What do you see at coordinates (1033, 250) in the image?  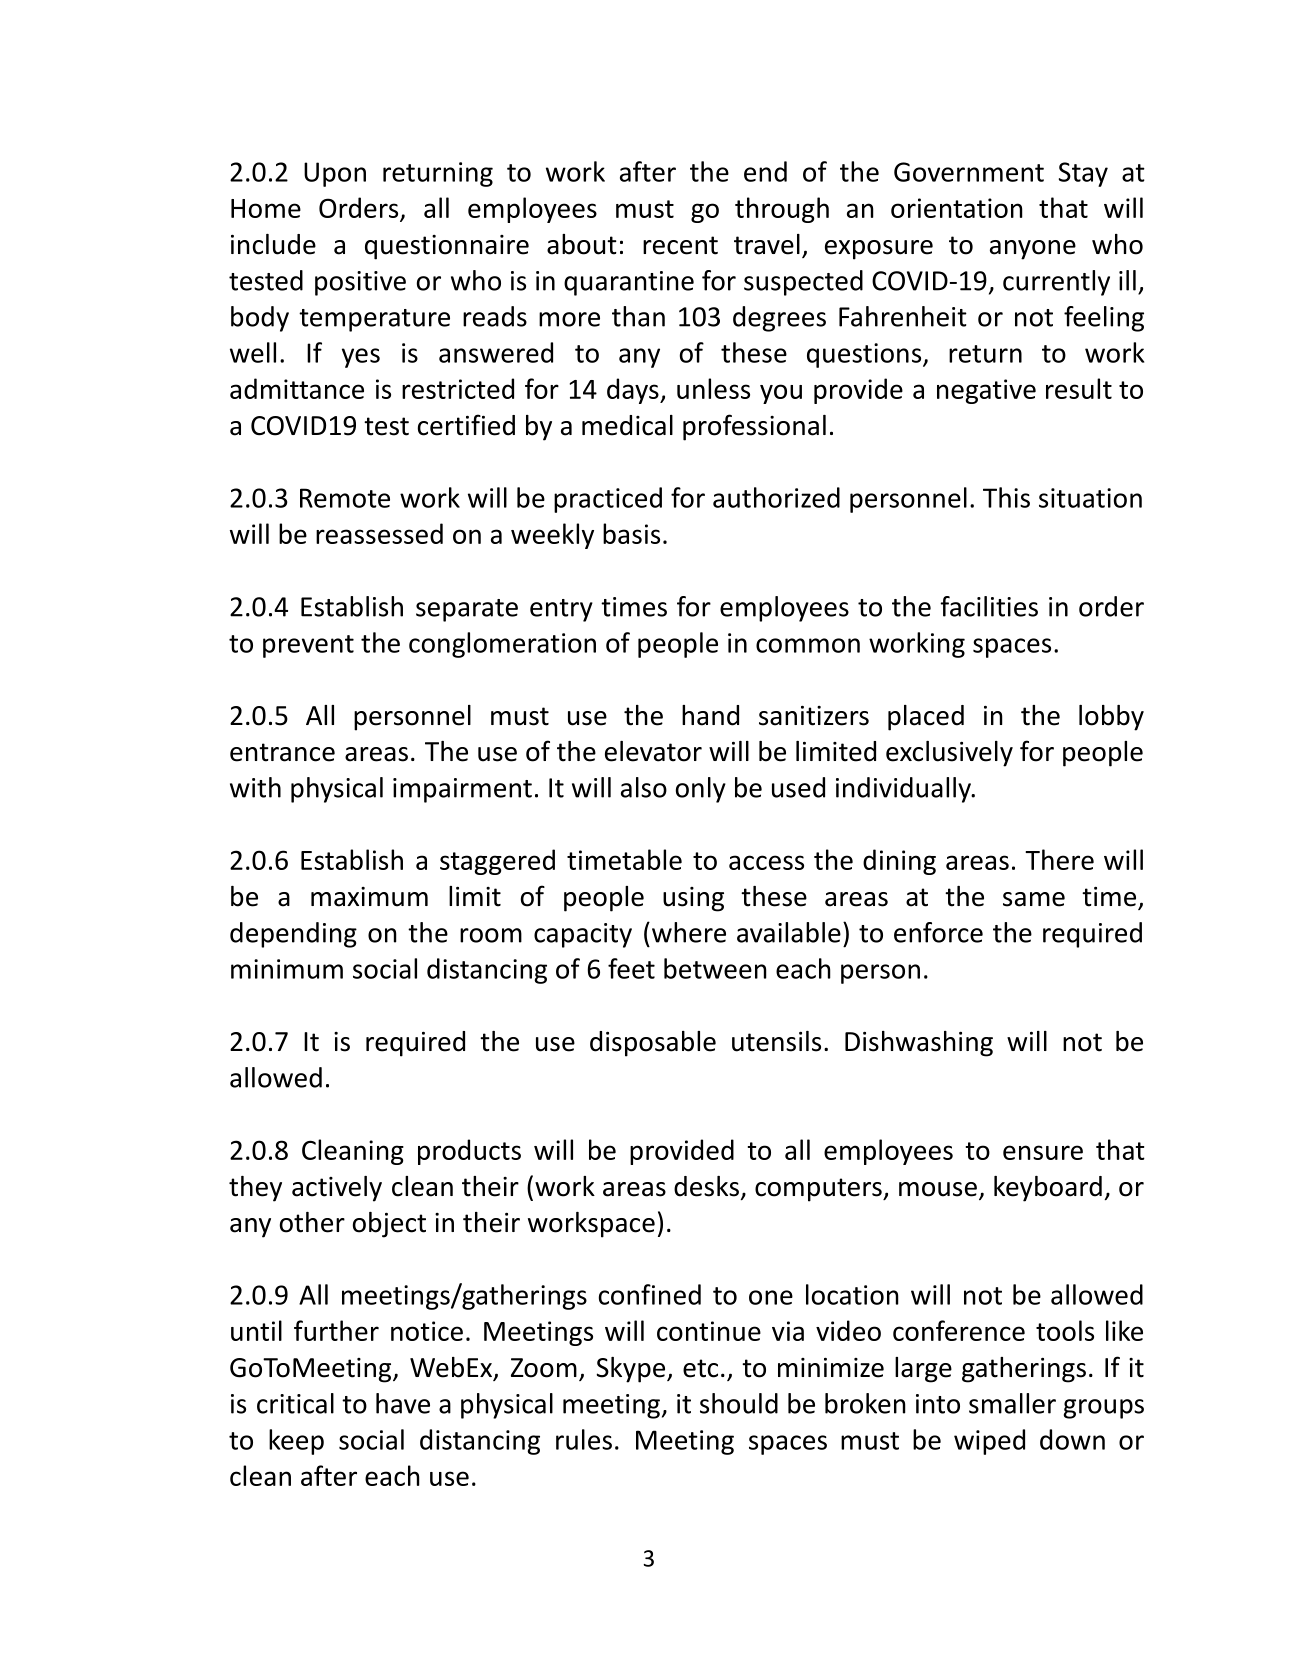 I see `anyone` at bounding box center [1033, 250].
